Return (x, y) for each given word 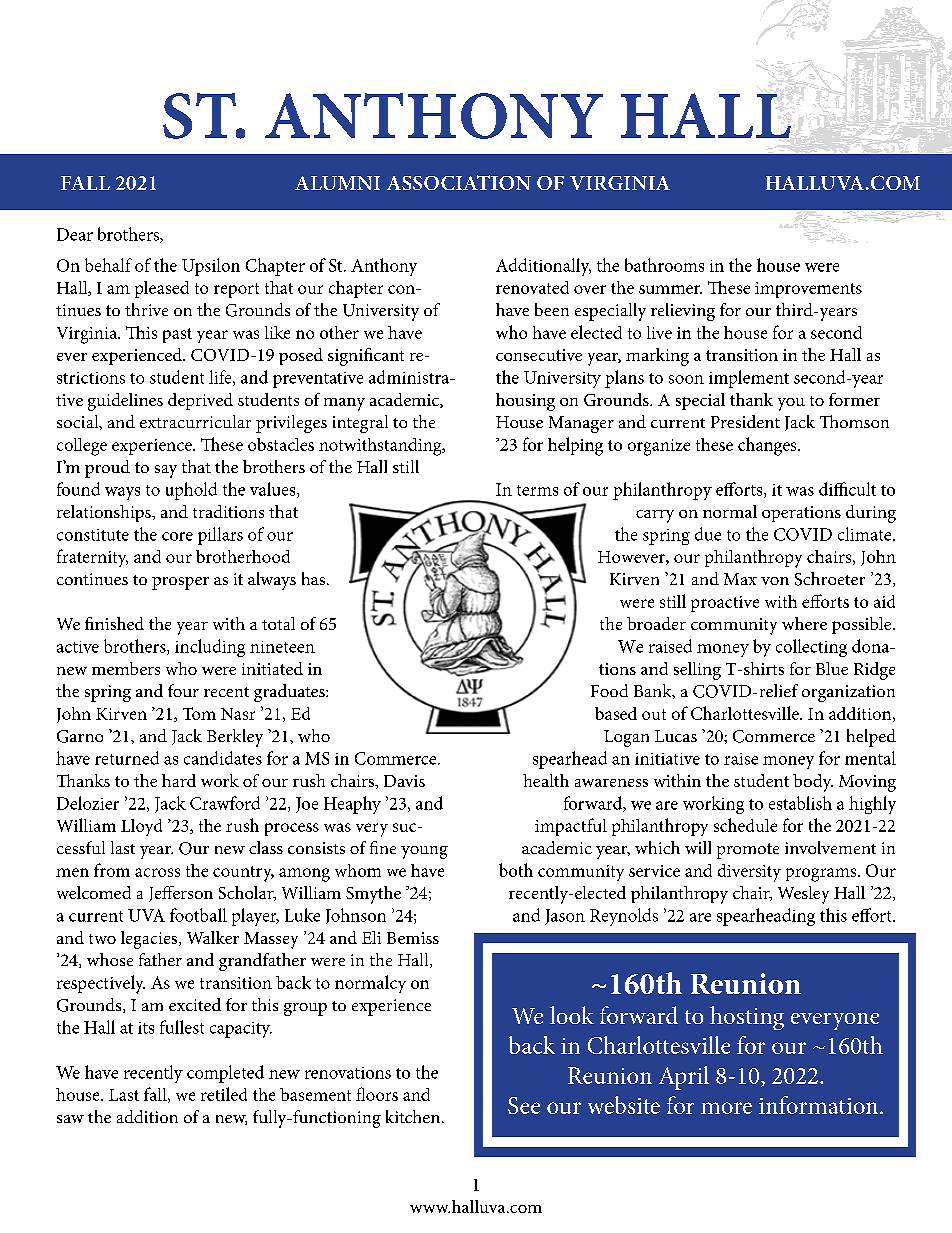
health (546, 780)
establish (800, 803)
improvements (808, 290)
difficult (847, 489)
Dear (75, 234)
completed (225, 1074)
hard (179, 780)
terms (537, 490)
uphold (191, 491)
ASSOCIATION (459, 182)
